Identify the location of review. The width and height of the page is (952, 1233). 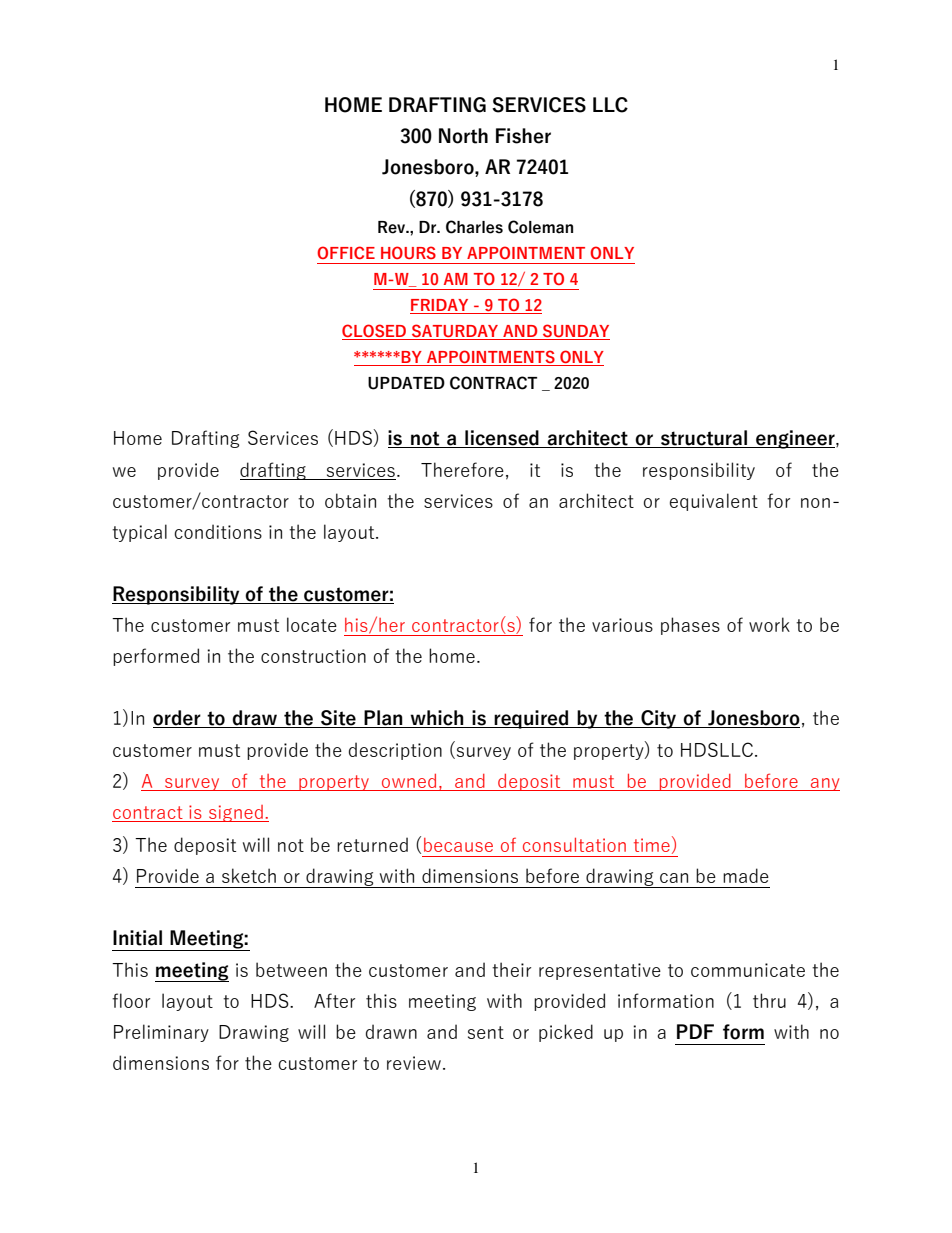
(414, 1063).
